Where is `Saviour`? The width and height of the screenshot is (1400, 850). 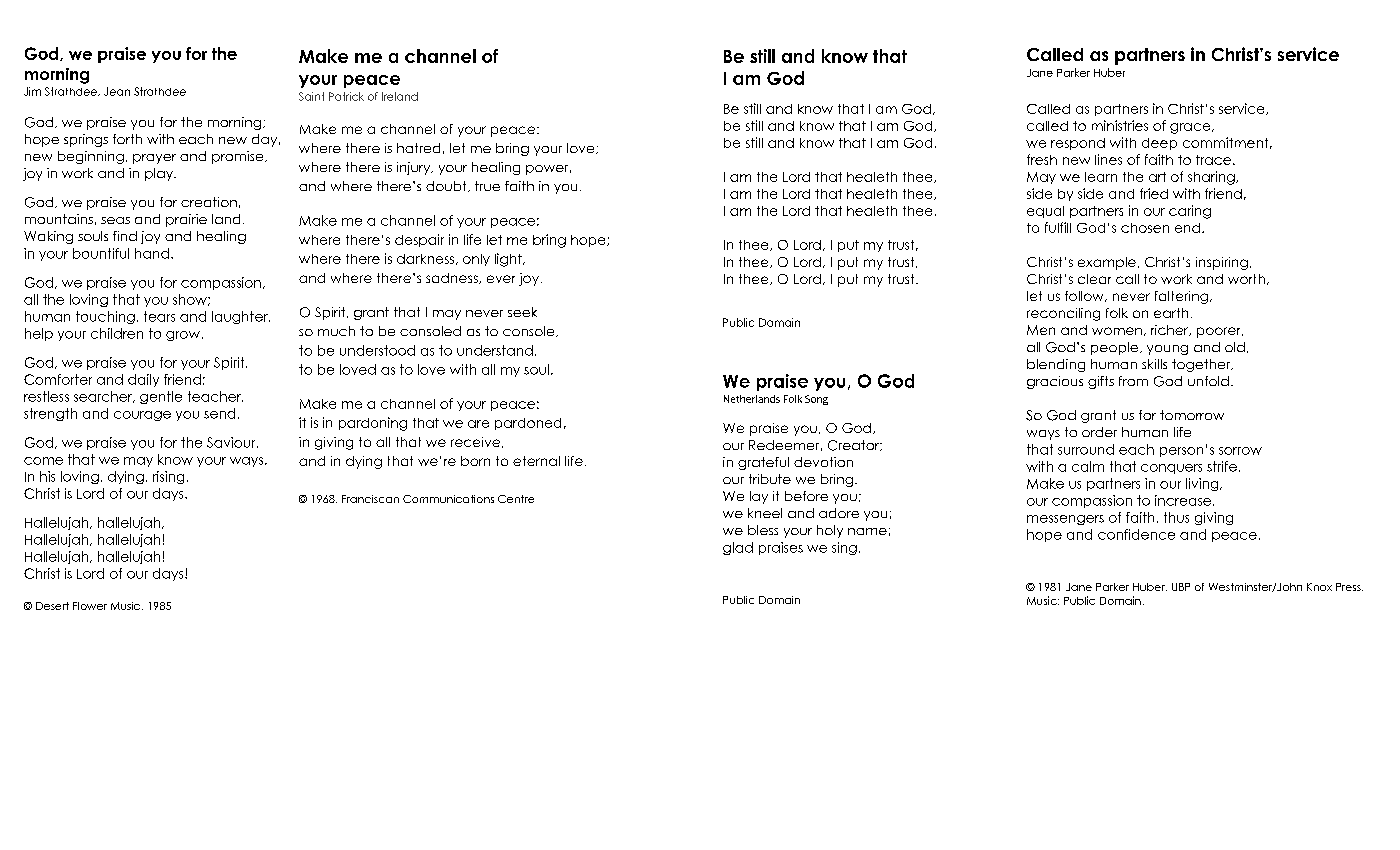 Saviour is located at coordinates (232, 442).
